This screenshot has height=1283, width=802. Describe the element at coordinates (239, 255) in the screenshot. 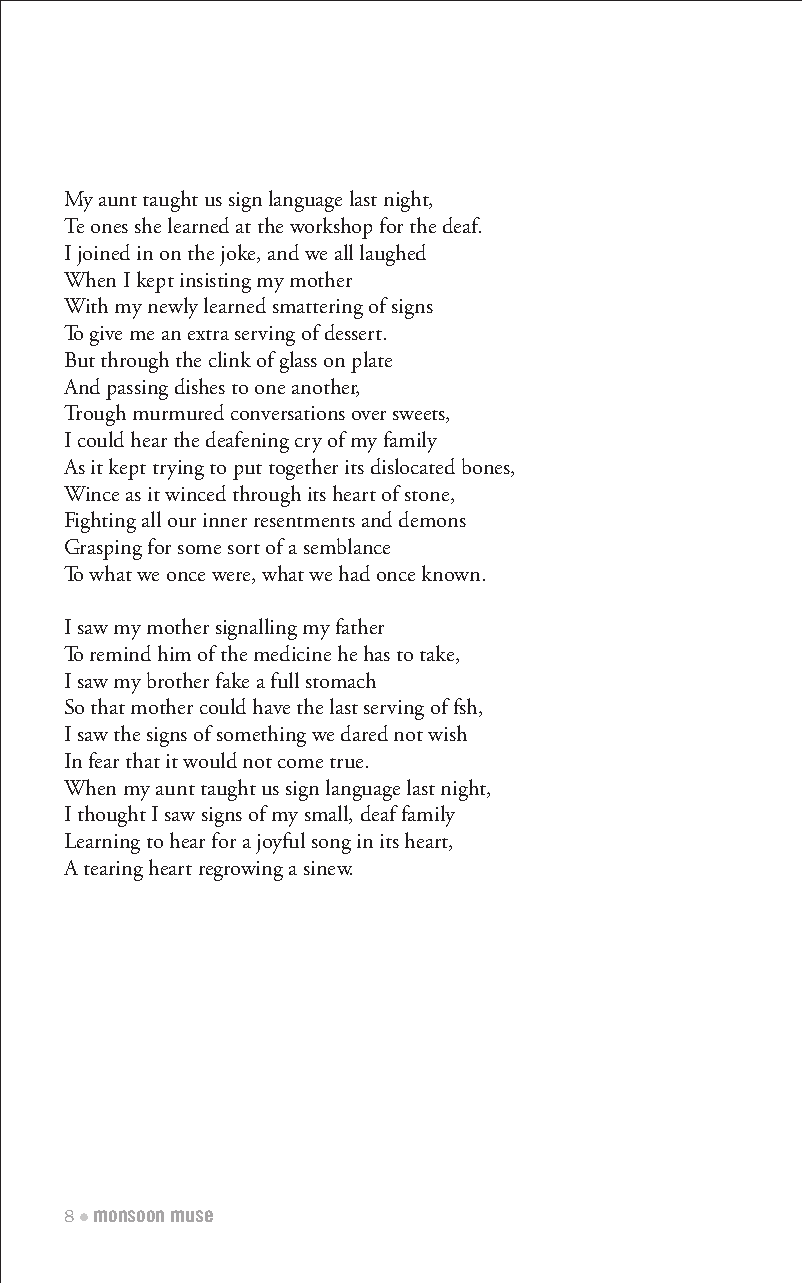

I see `joke` at that location.
